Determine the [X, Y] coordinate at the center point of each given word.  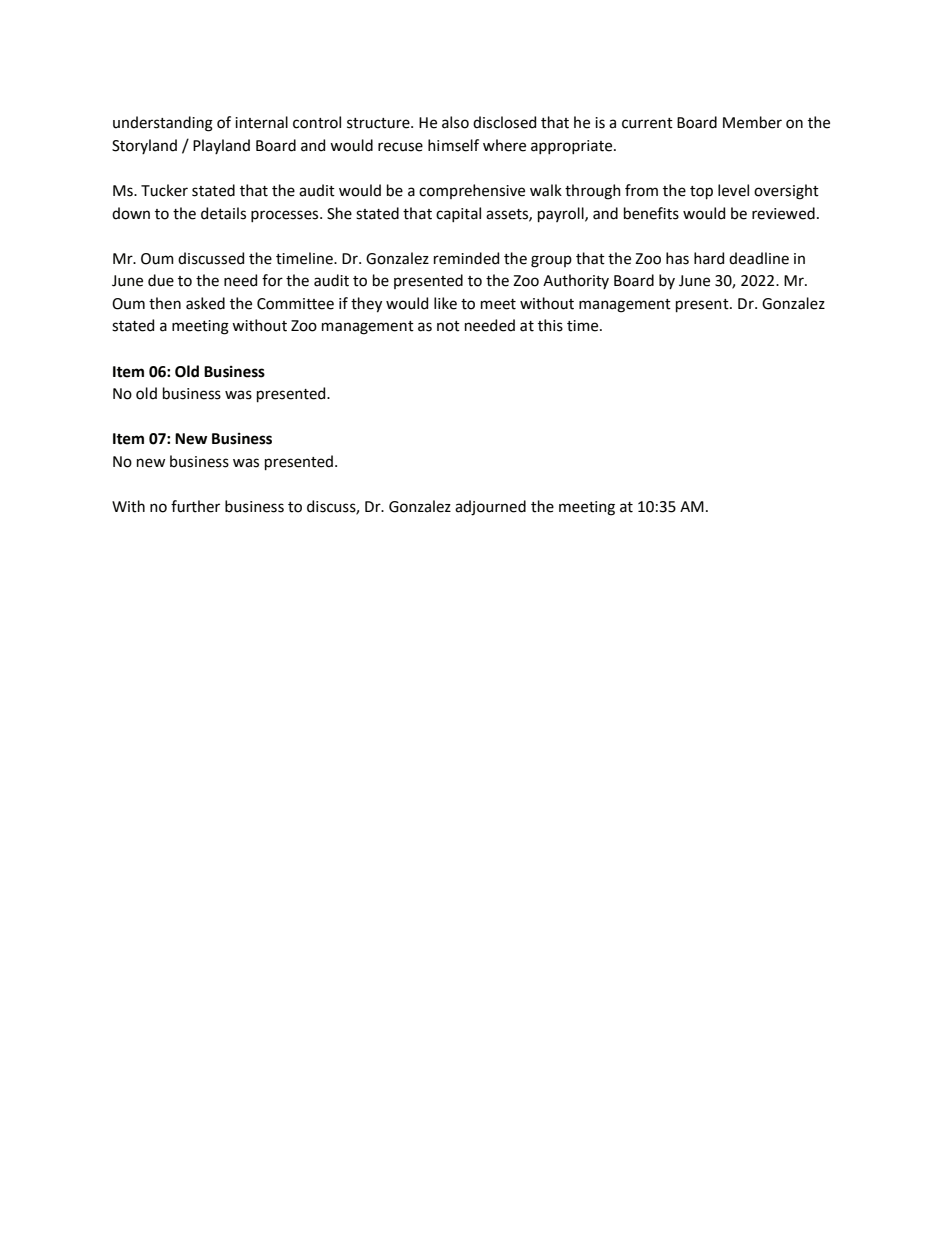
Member [752, 122]
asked [205, 303]
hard [709, 258]
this [550, 325]
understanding [163, 124]
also [455, 122]
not [448, 326]
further [195, 506]
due [161, 280]
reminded [466, 258]
